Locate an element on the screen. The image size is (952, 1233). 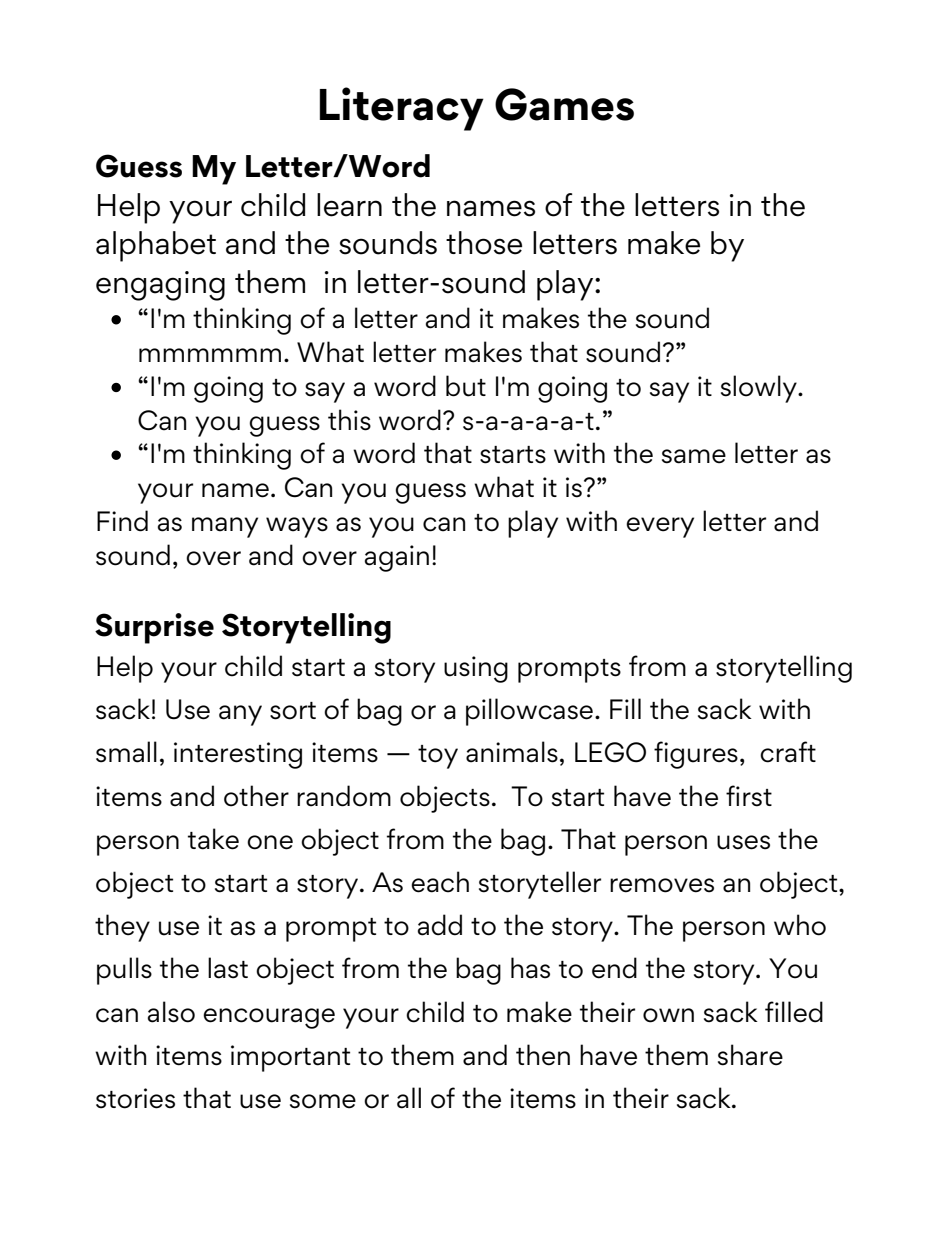
Games is located at coordinates (564, 104).
